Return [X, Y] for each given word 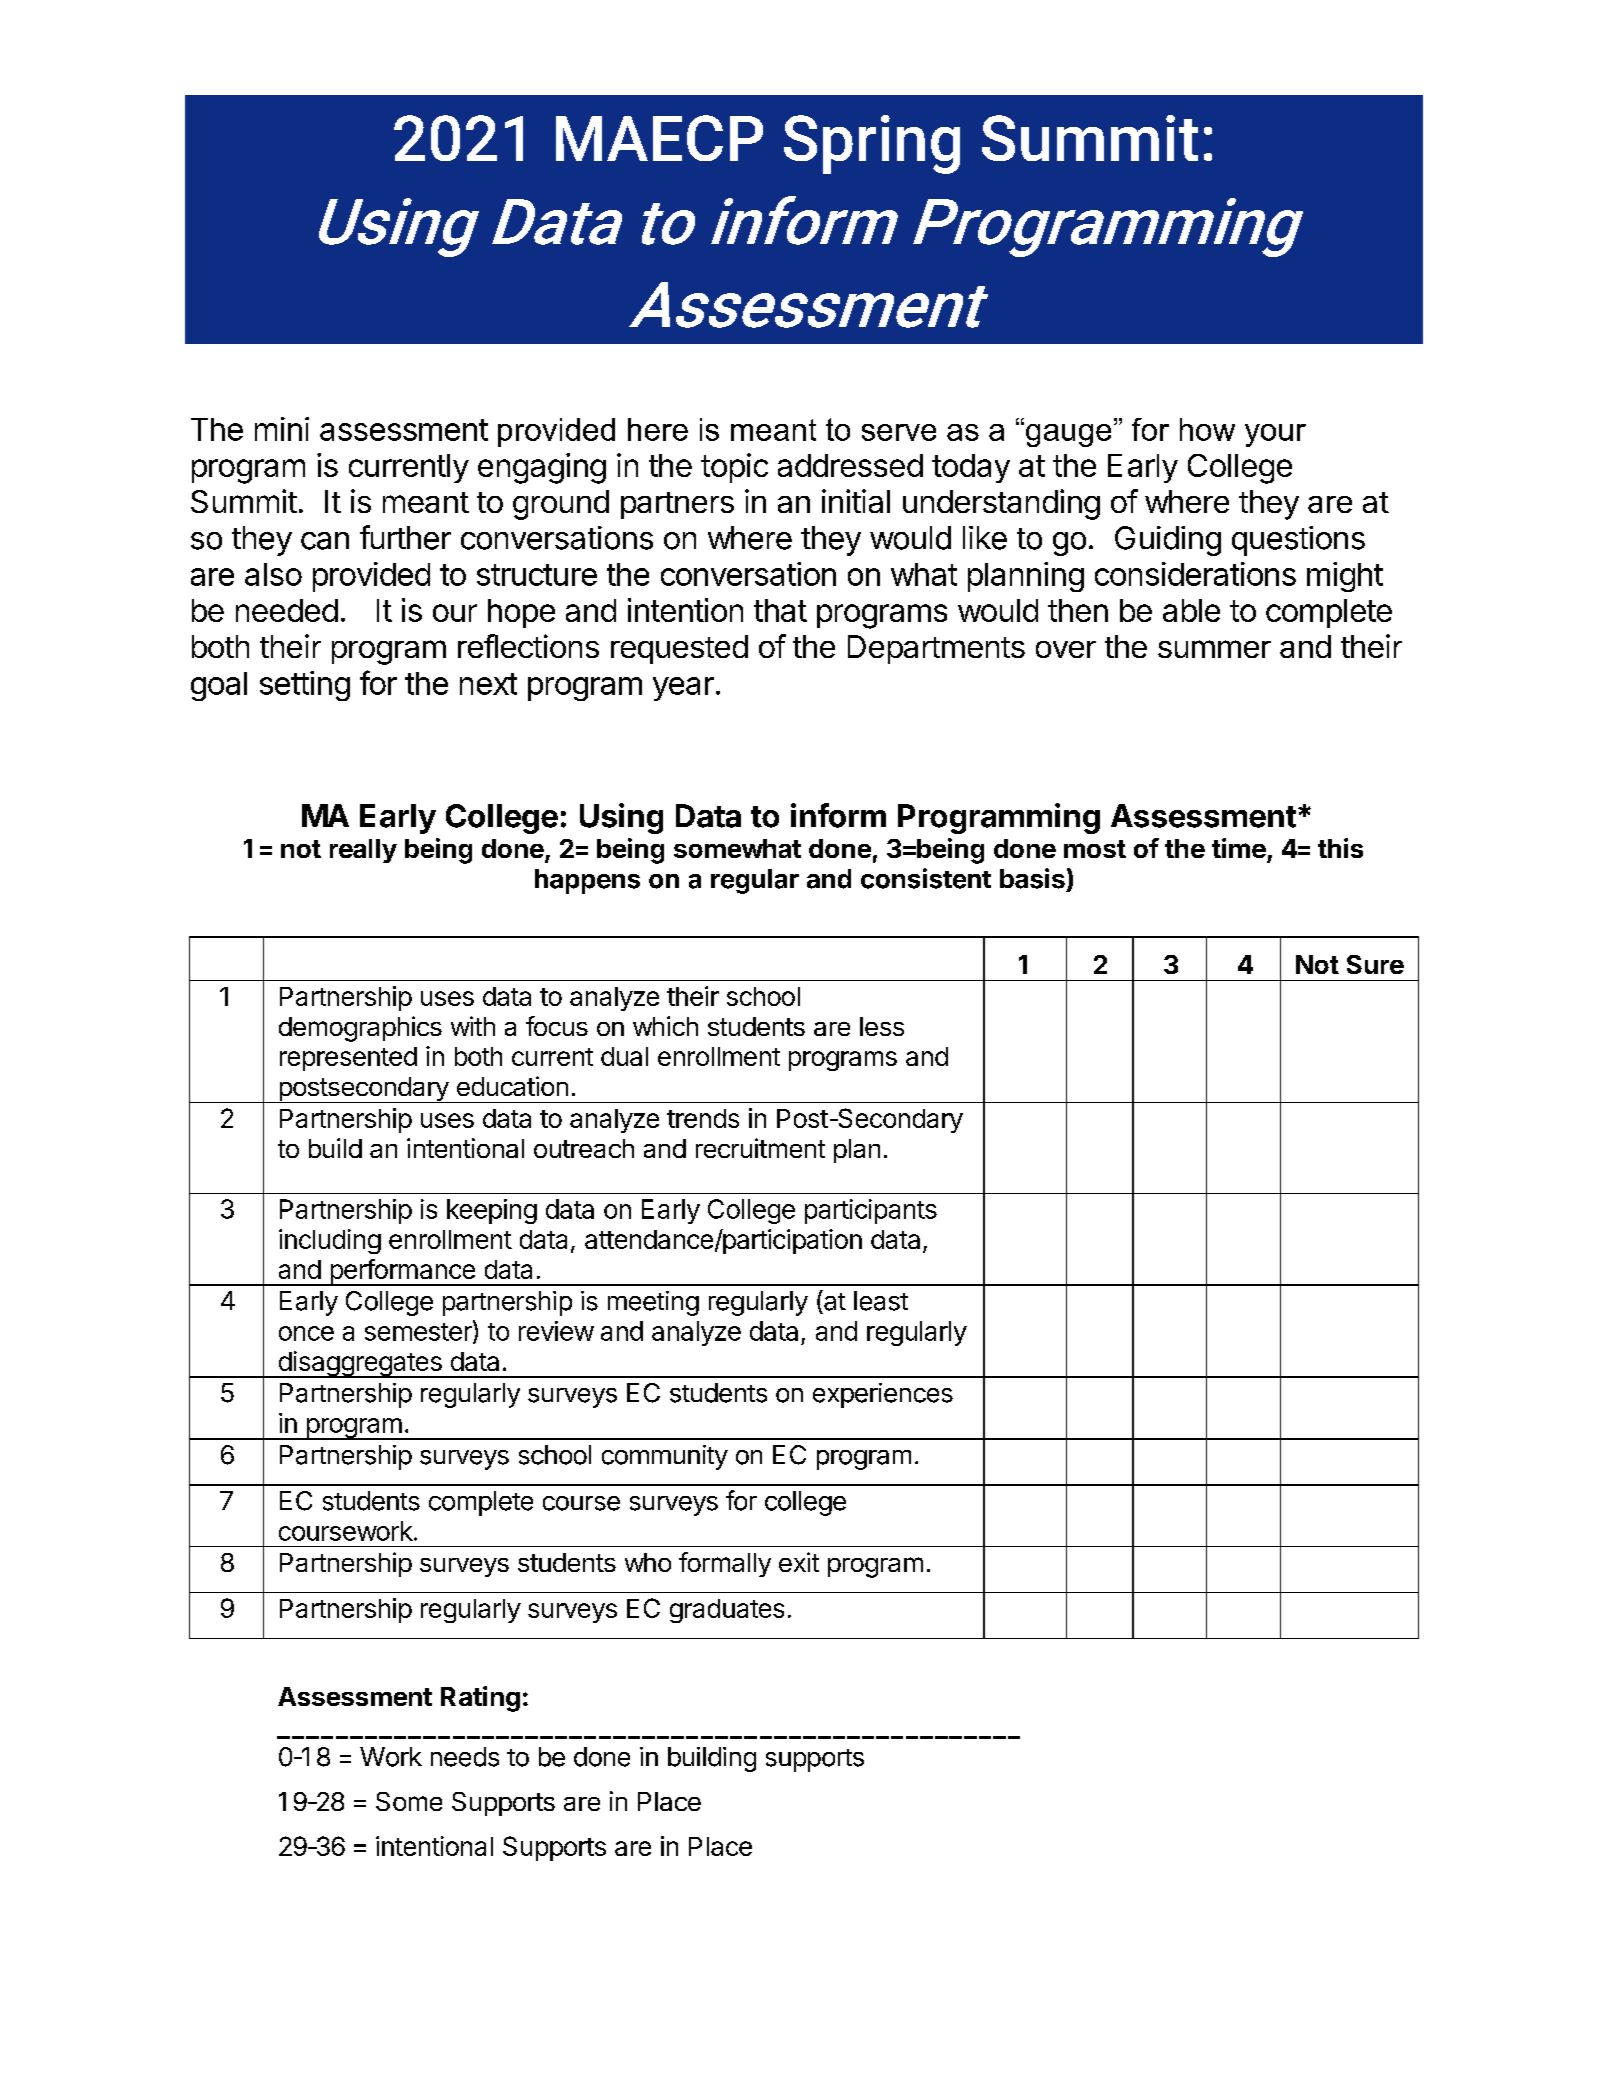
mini [282, 429]
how [1207, 429]
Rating [480, 1699]
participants [871, 1211]
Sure [1375, 964]
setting [305, 686]
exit [799, 1562]
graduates [727, 1611]
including [330, 1241]
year [683, 689]
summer [1214, 649]
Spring [872, 144]
